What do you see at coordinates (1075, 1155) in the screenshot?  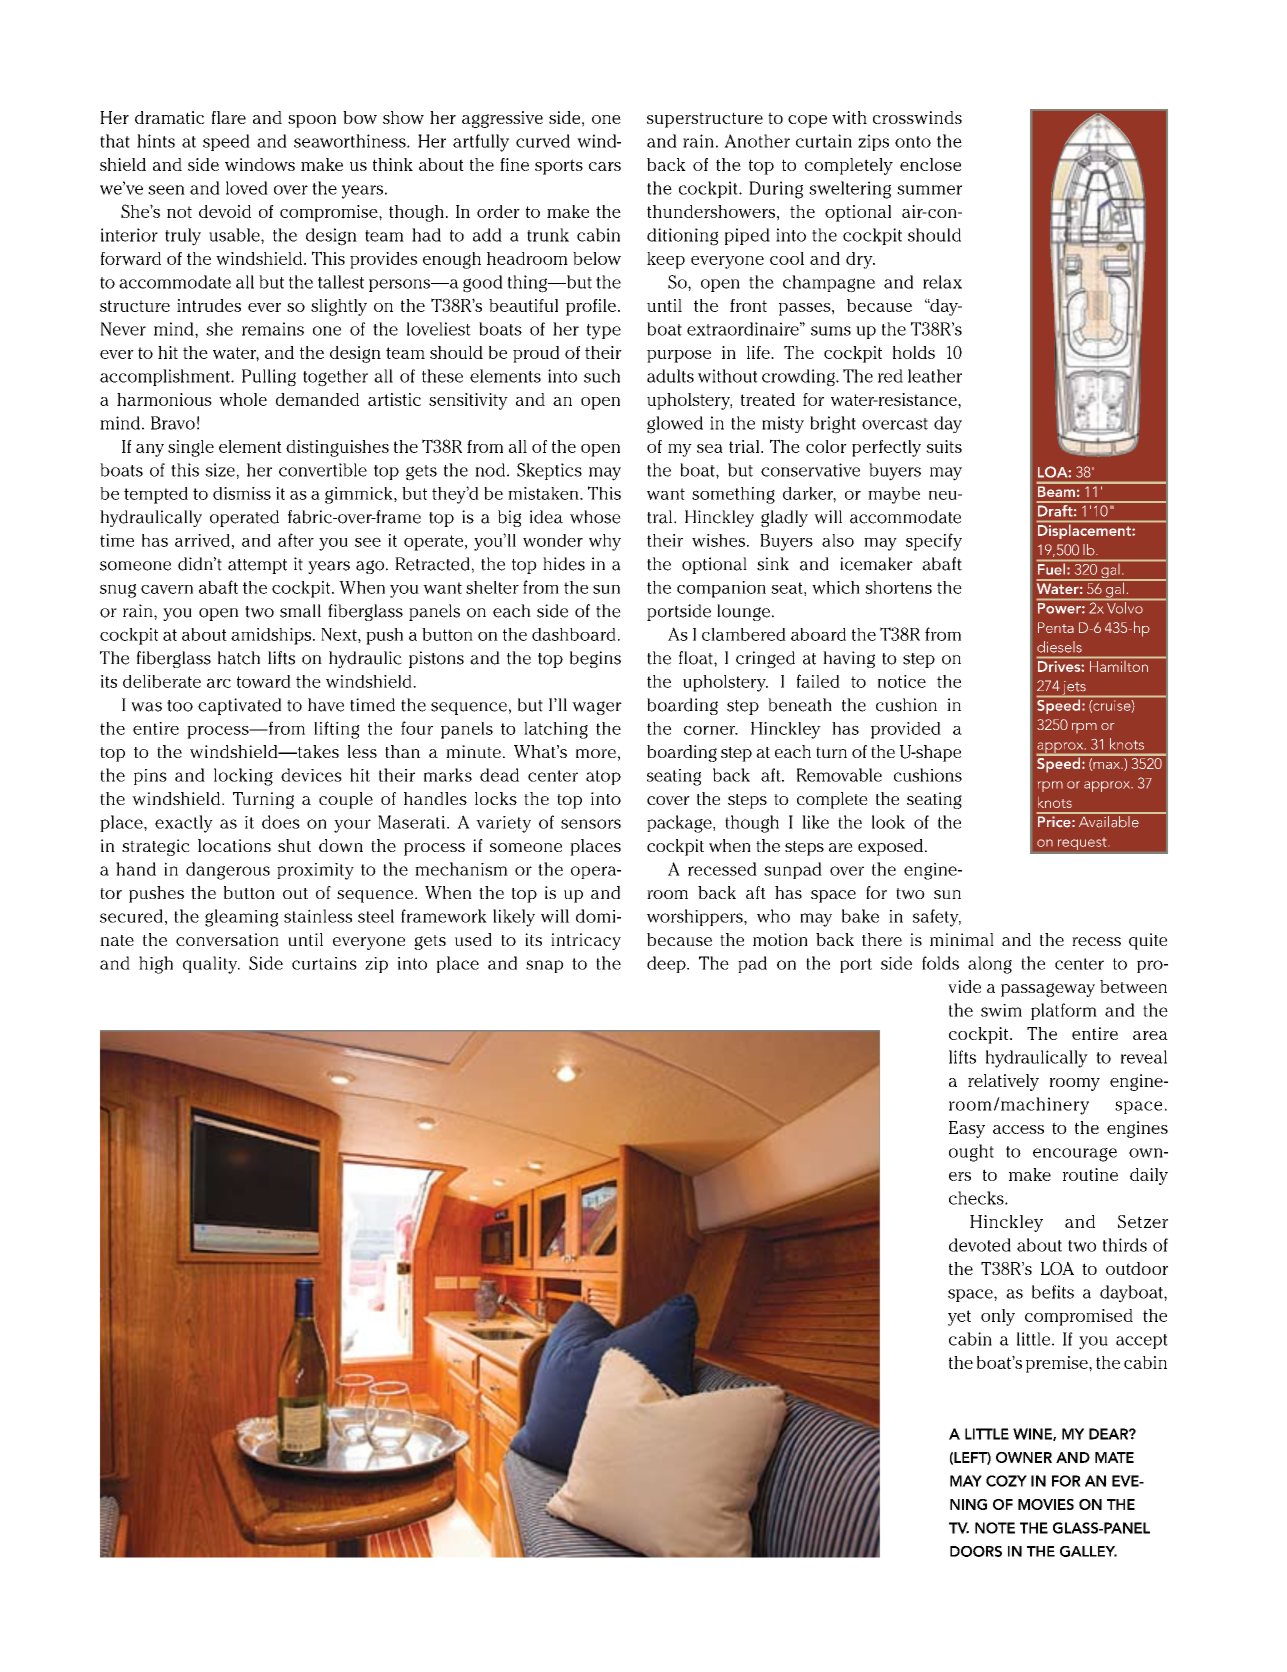 I see `encourage` at bounding box center [1075, 1155].
